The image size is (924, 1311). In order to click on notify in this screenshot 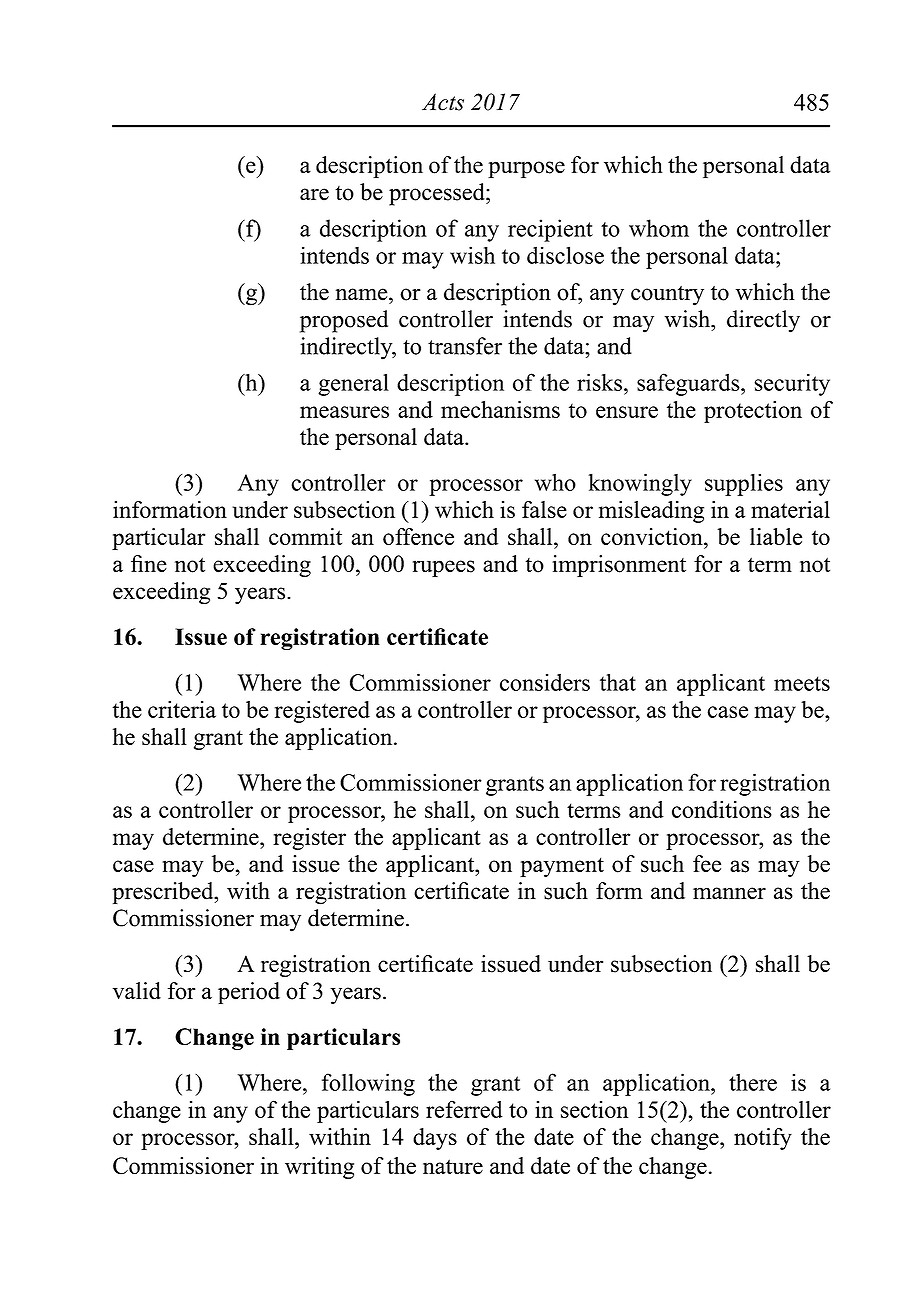, I will do `click(763, 1139)`.
